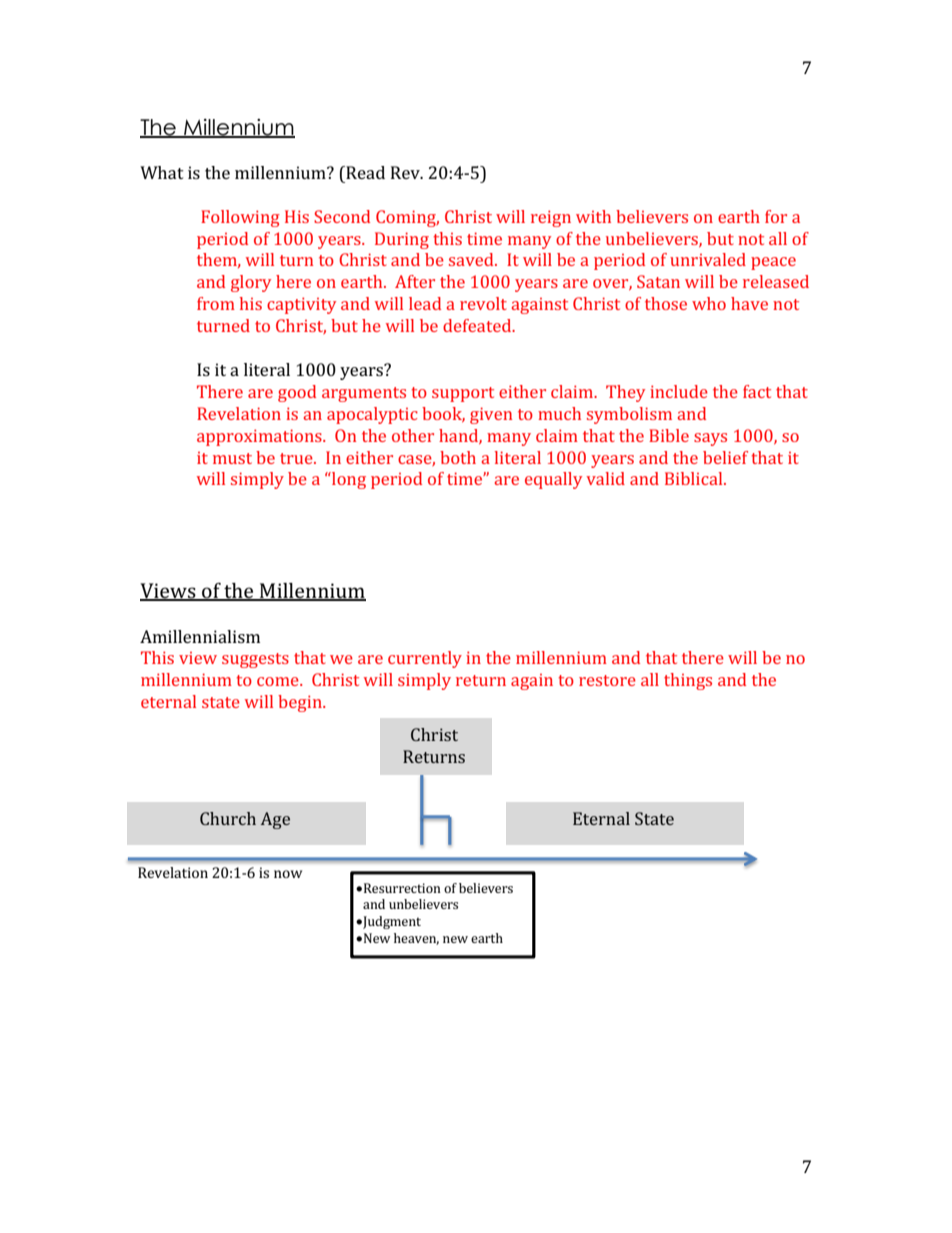  Describe the element at coordinates (255, 660) in the screenshot. I see `suggests` at that location.
